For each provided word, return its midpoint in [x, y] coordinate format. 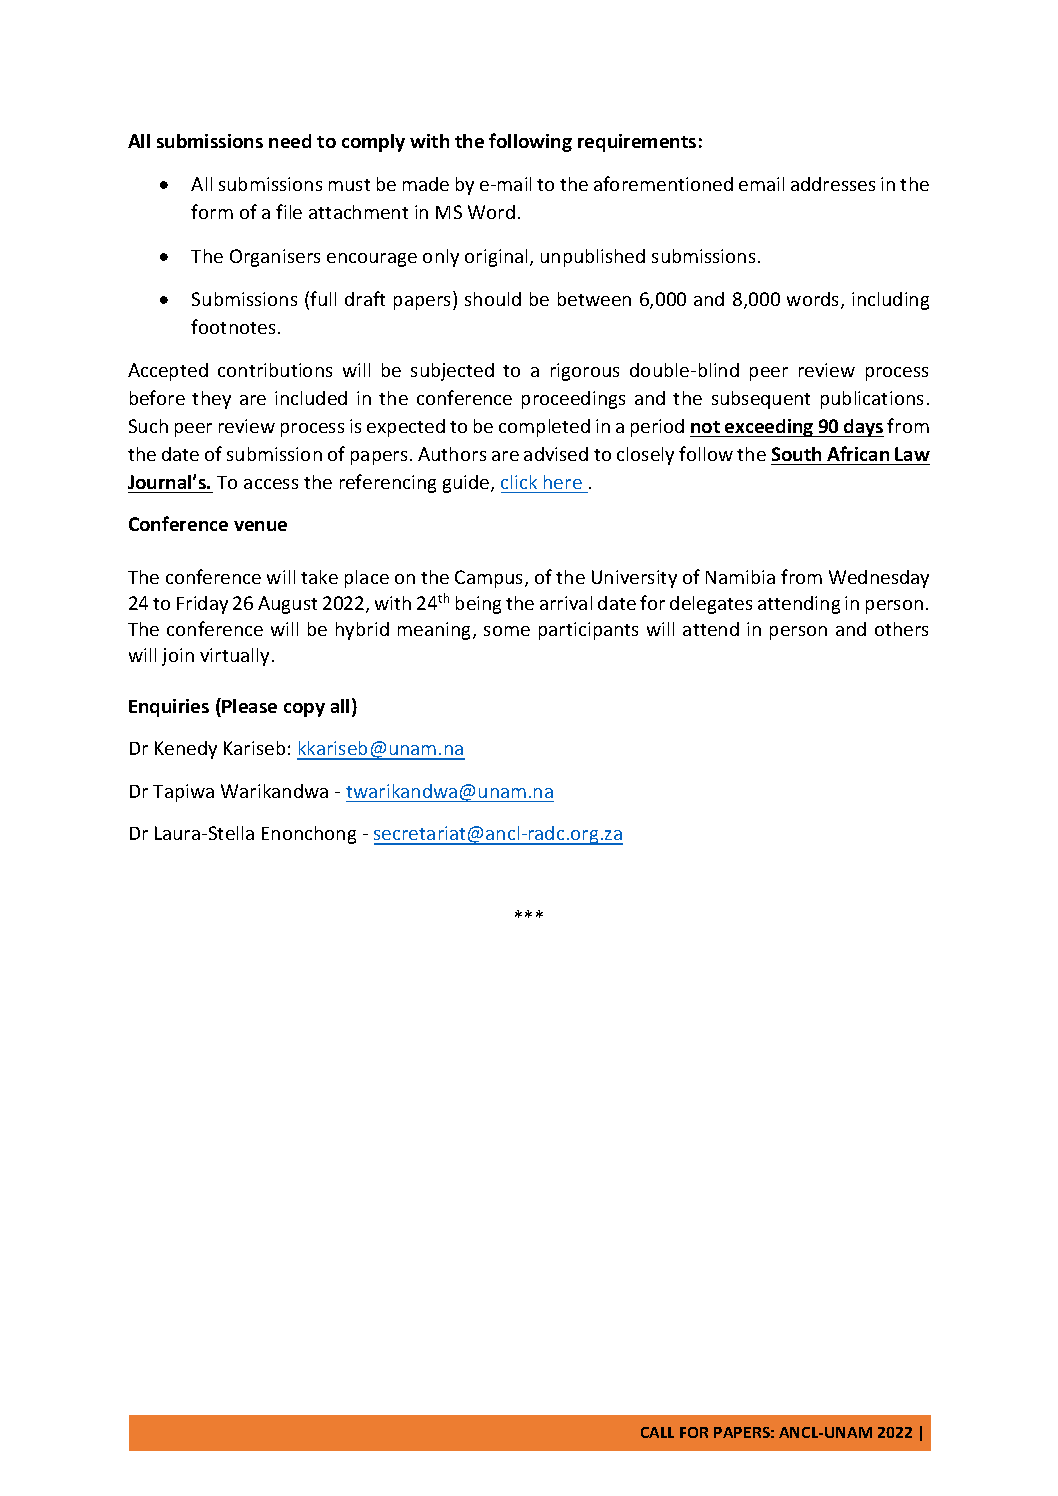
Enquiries [169, 708]
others [901, 629]
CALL [657, 1432]
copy [304, 710]
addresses [833, 184]
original [496, 258]
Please [249, 706]
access [271, 484]
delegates [711, 605]
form [212, 211]
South [796, 454]
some [507, 631]
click [519, 482]
